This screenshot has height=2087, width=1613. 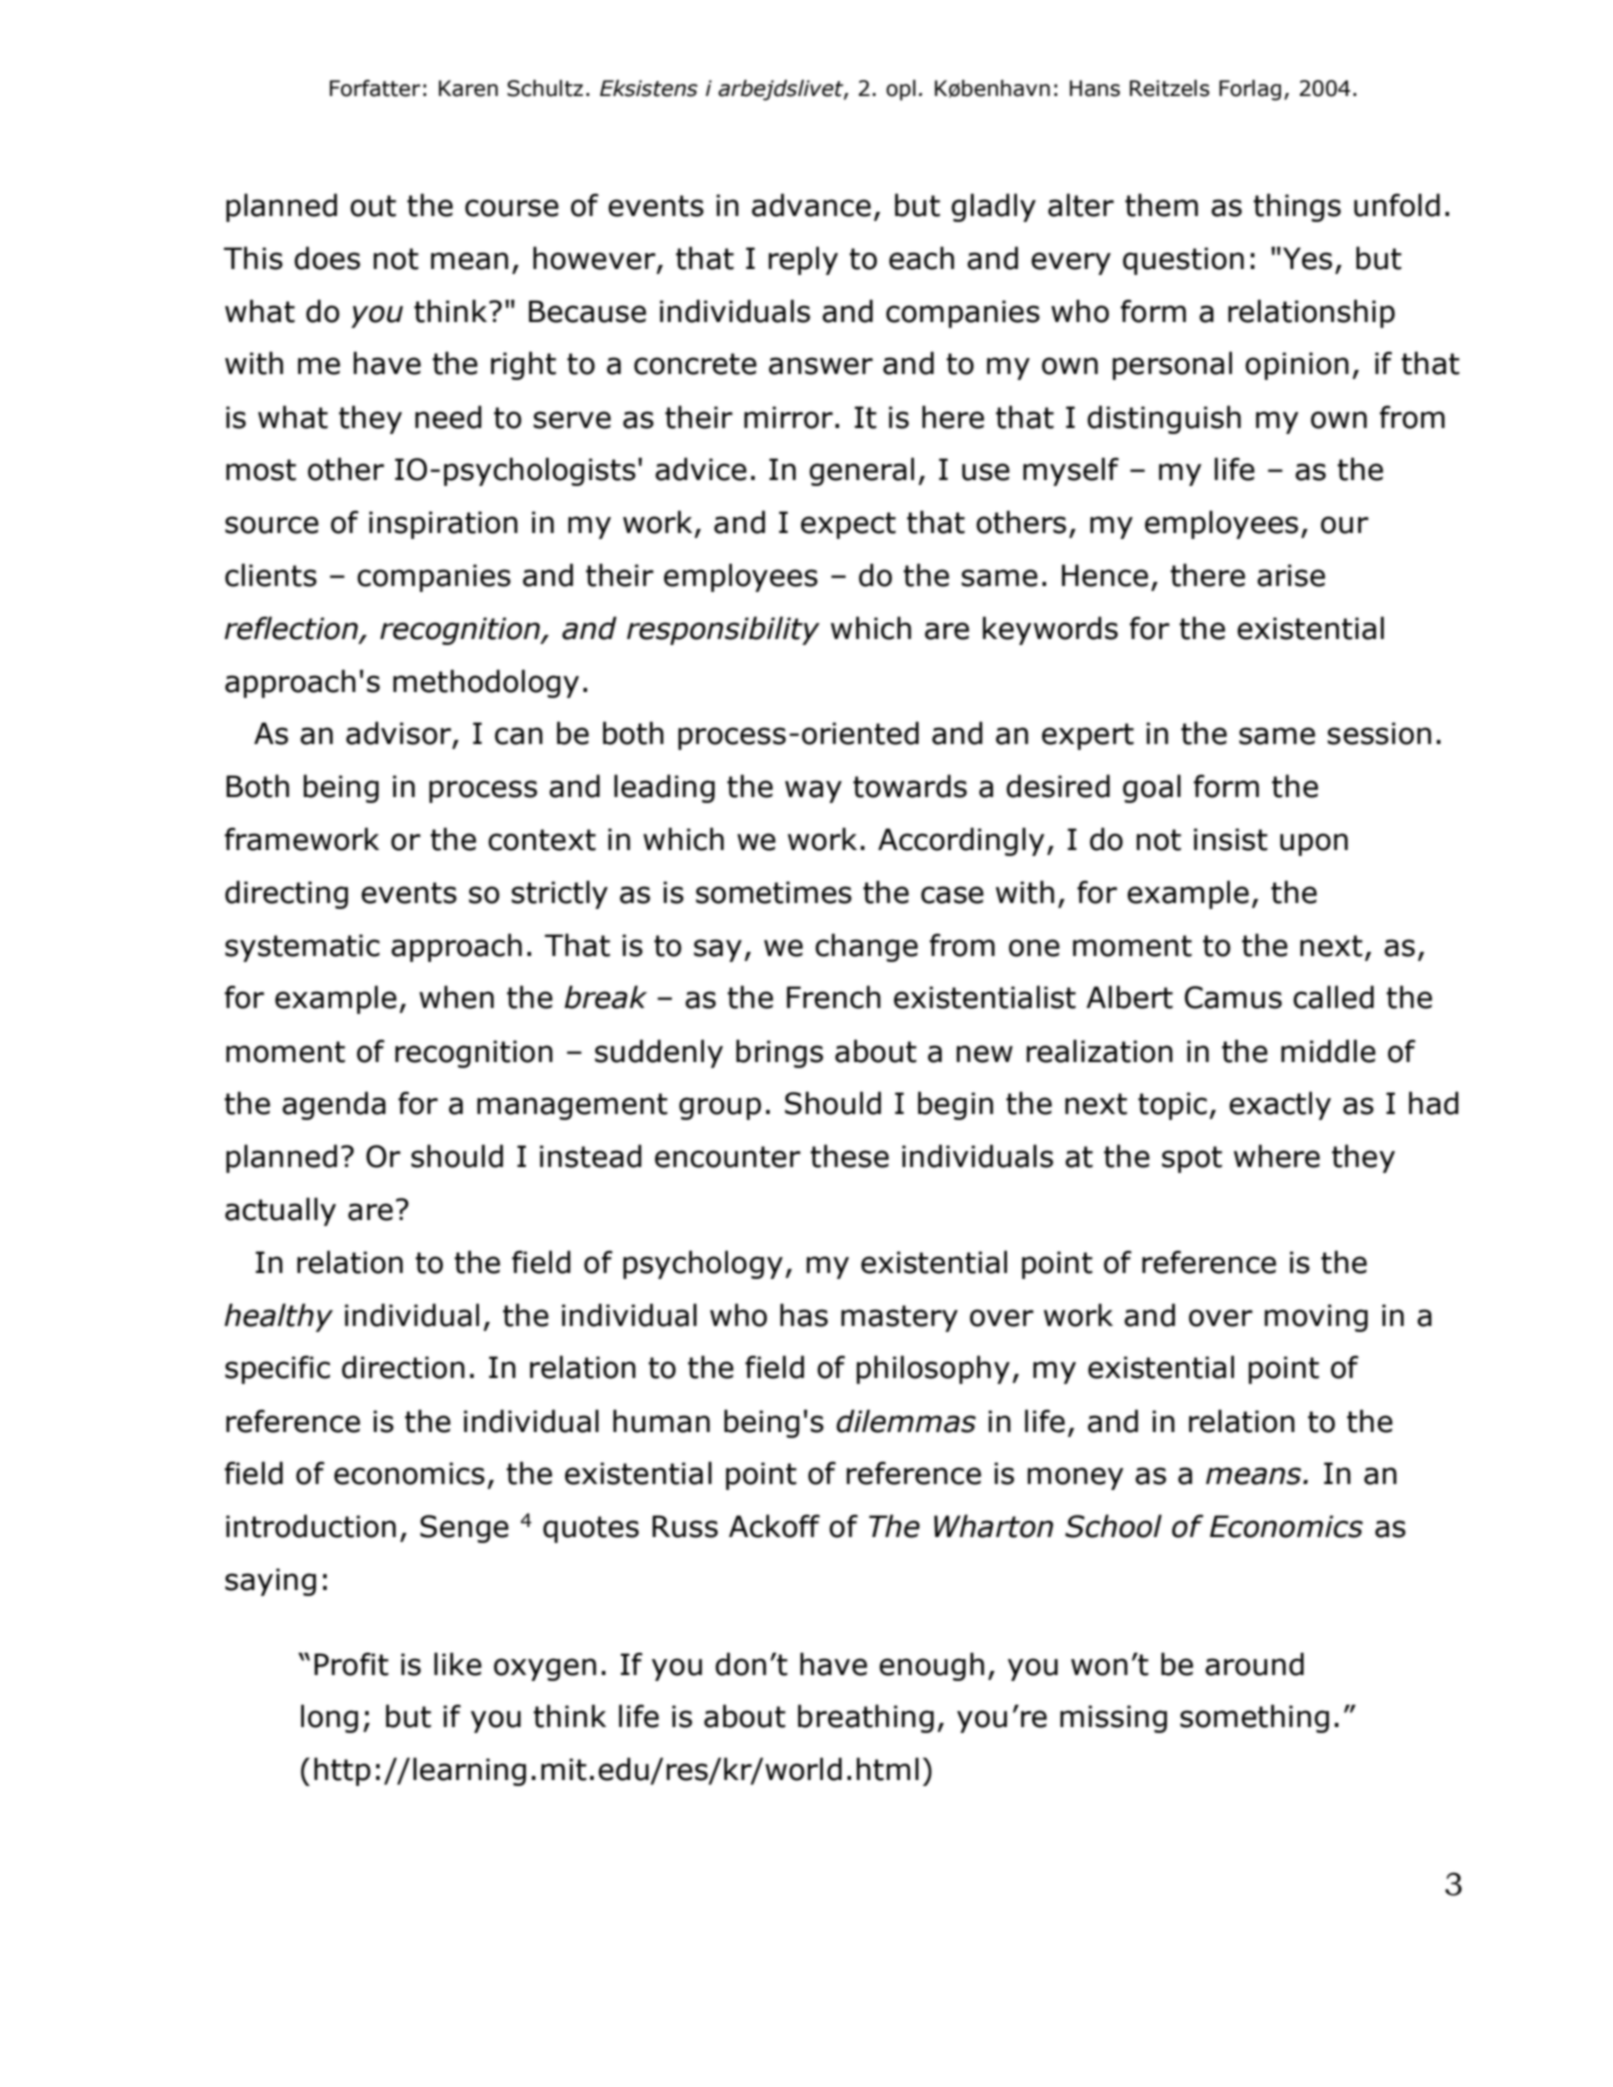 What do you see at coordinates (811, 205) in the screenshot?
I see `advance` at bounding box center [811, 205].
